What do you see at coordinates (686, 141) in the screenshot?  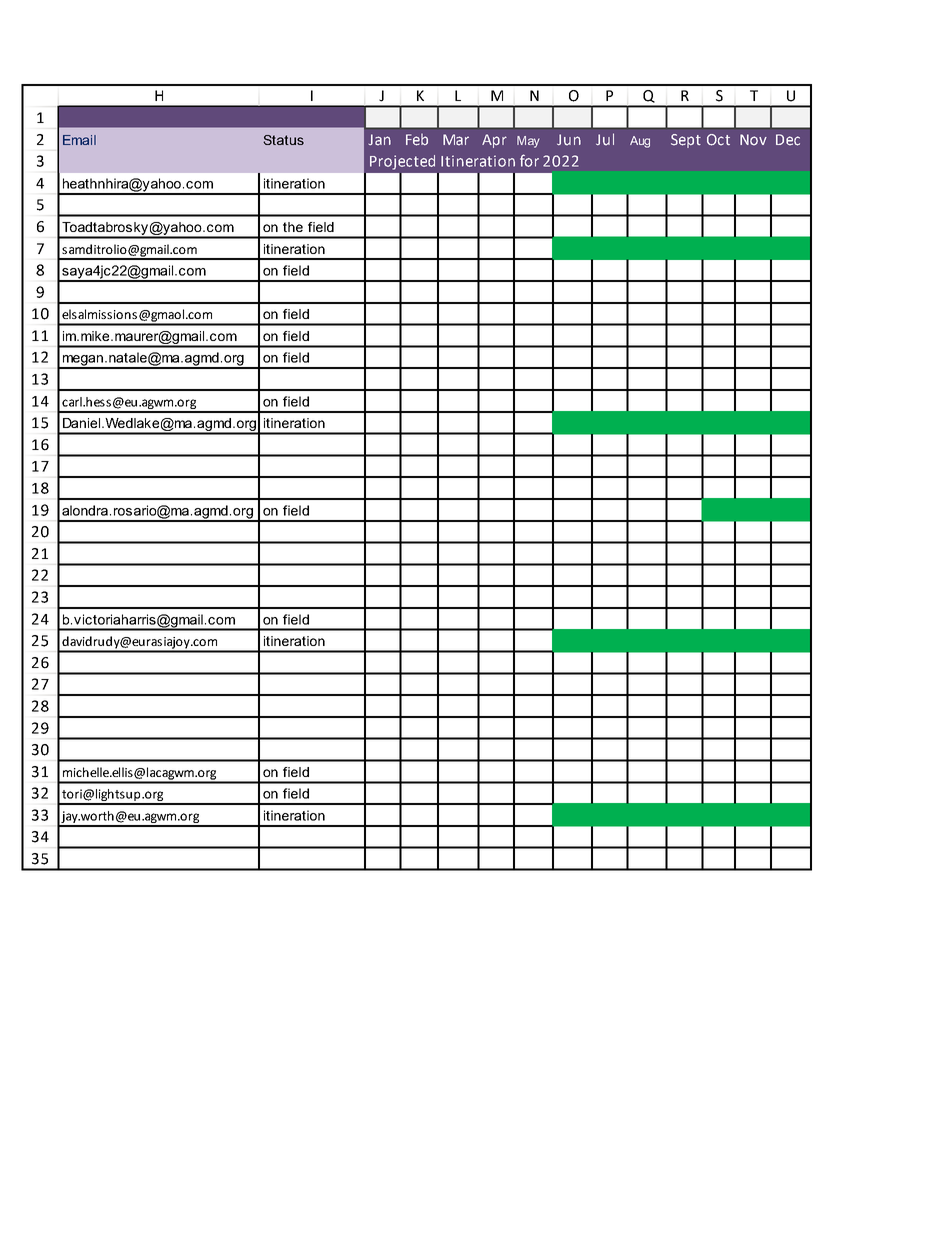 I see `Sept` at bounding box center [686, 141].
